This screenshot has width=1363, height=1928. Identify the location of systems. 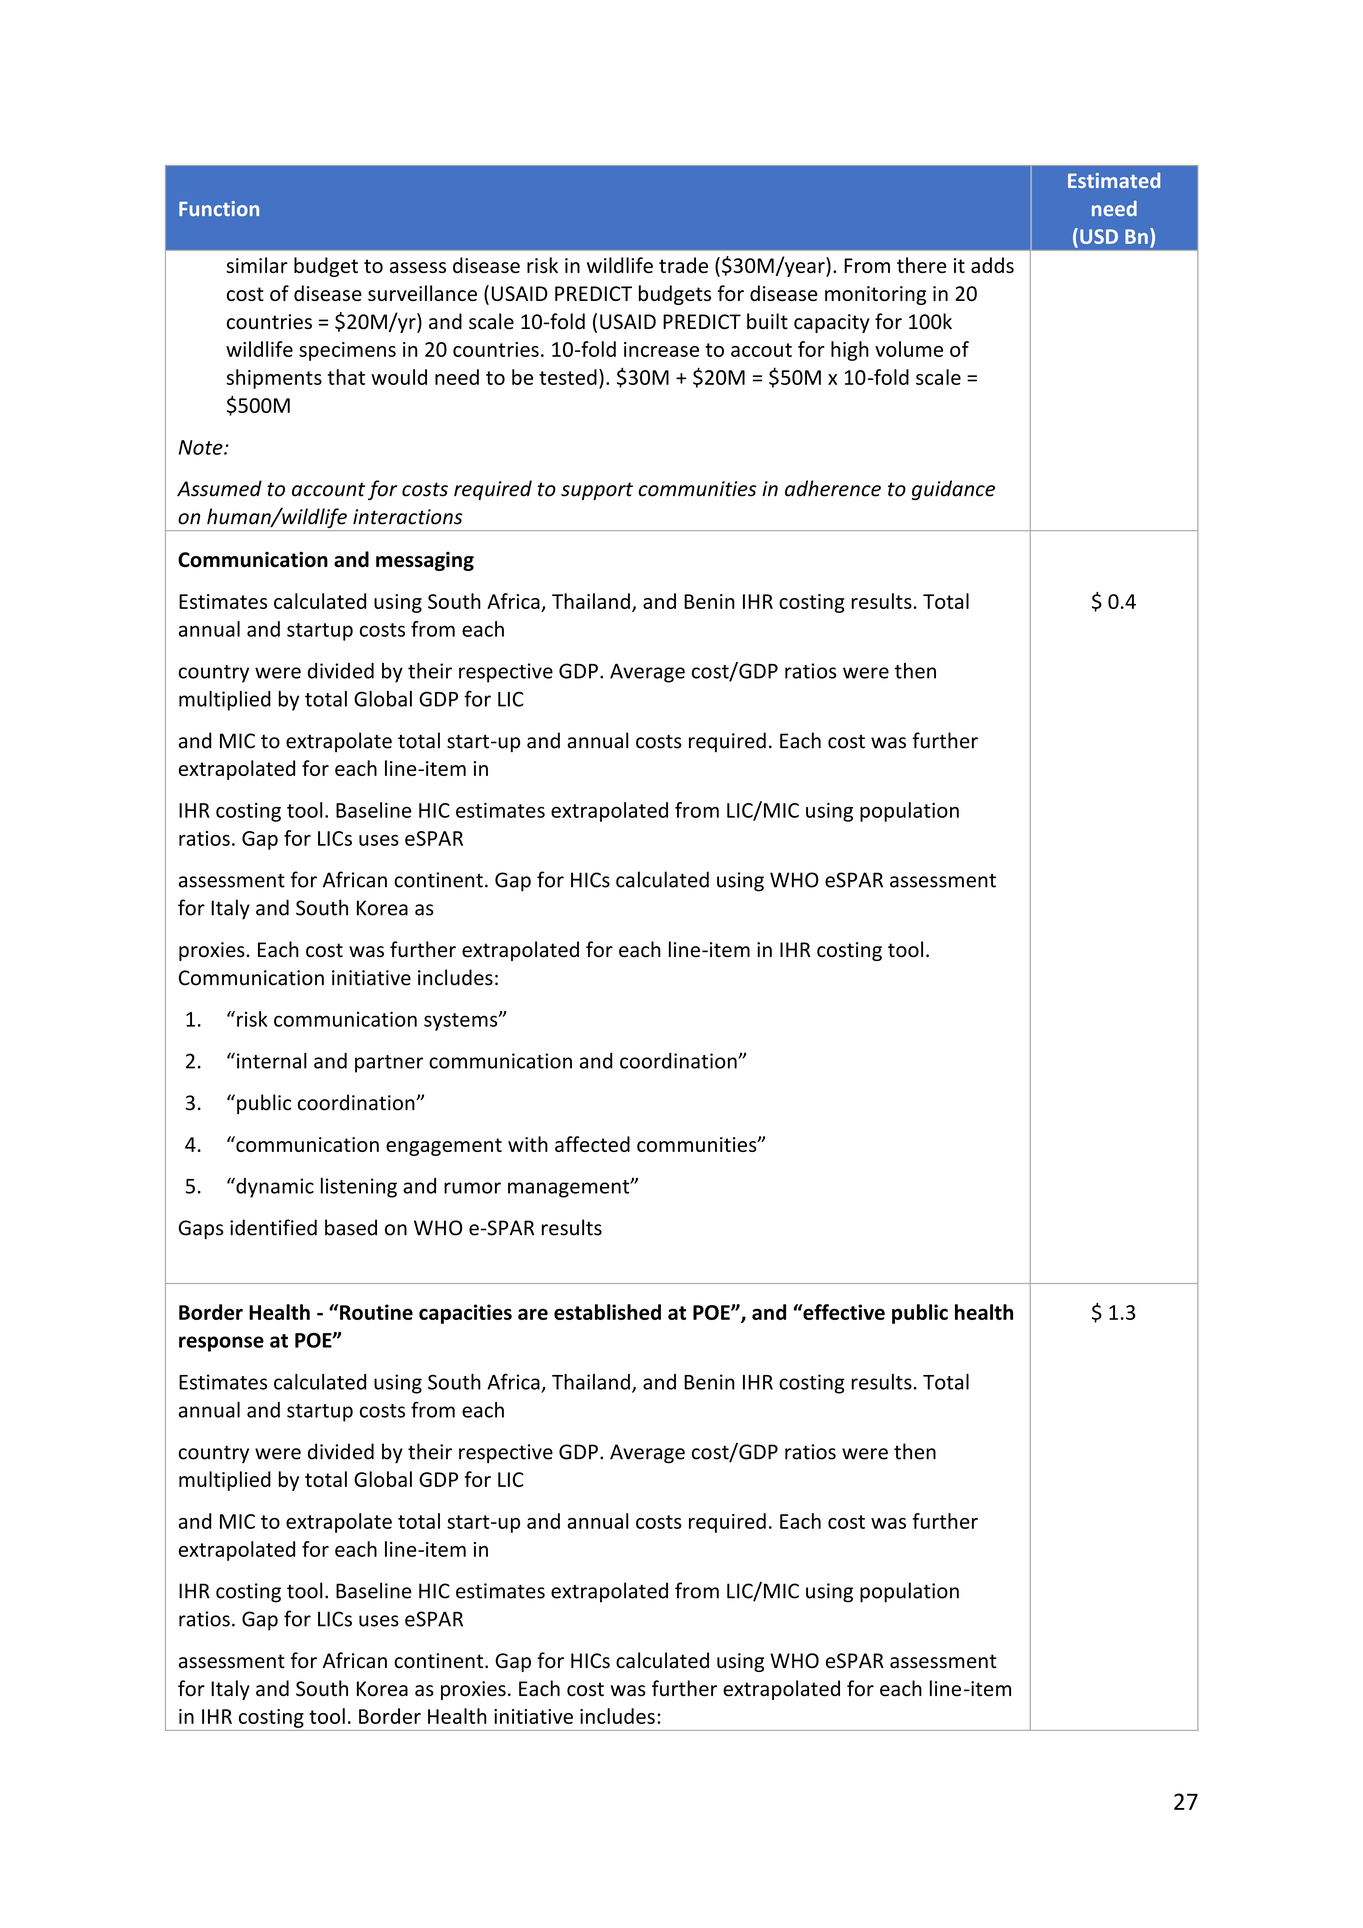
(462, 1022).
